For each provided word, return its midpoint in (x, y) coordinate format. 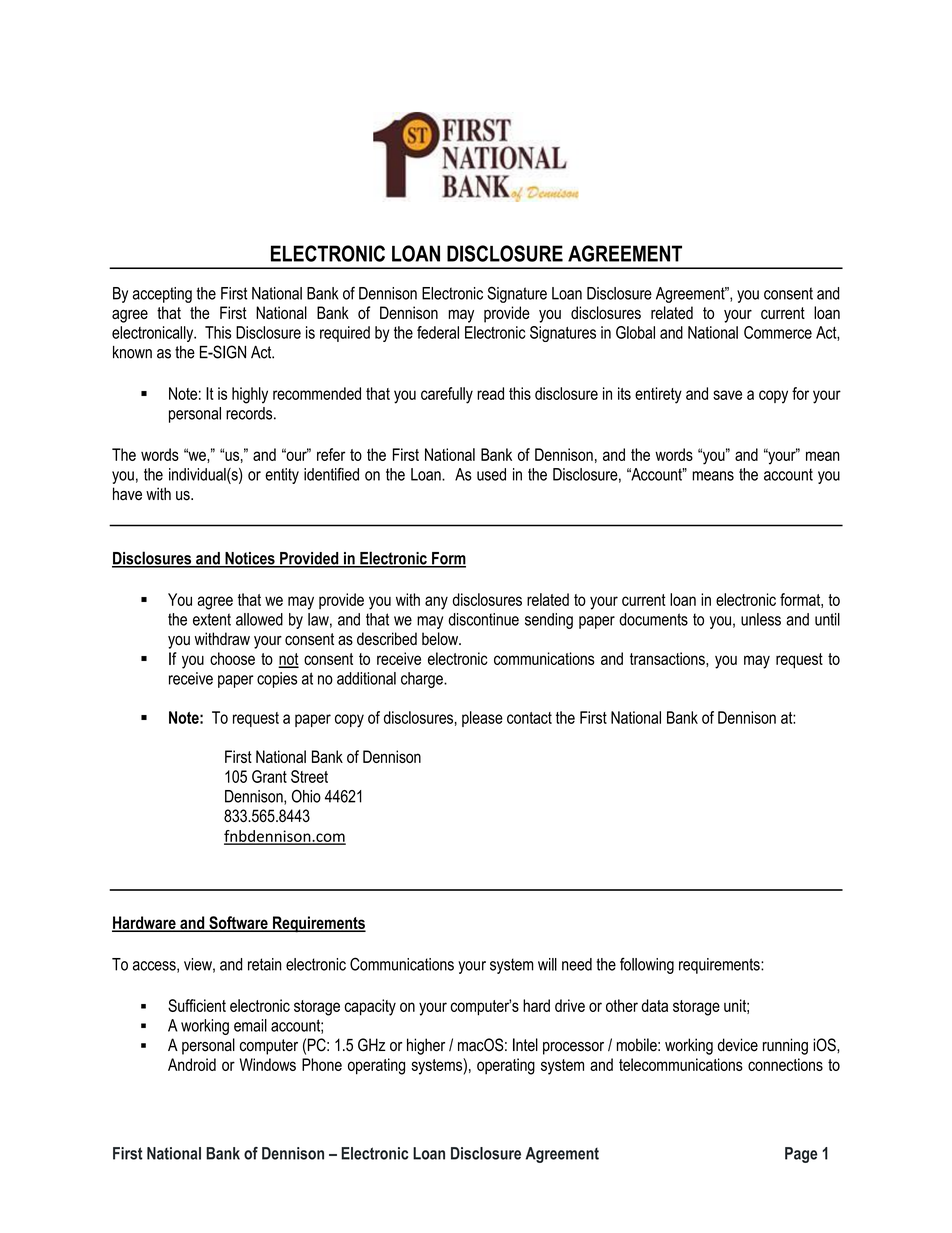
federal (438, 332)
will (547, 964)
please (482, 719)
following (647, 965)
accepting (162, 295)
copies (277, 680)
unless (761, 619)
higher (426, 1046)
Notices (250, 559)
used (491, 474)
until (827, 619)
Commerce (778, 332)
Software (238, 924)
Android (192, 1064)
